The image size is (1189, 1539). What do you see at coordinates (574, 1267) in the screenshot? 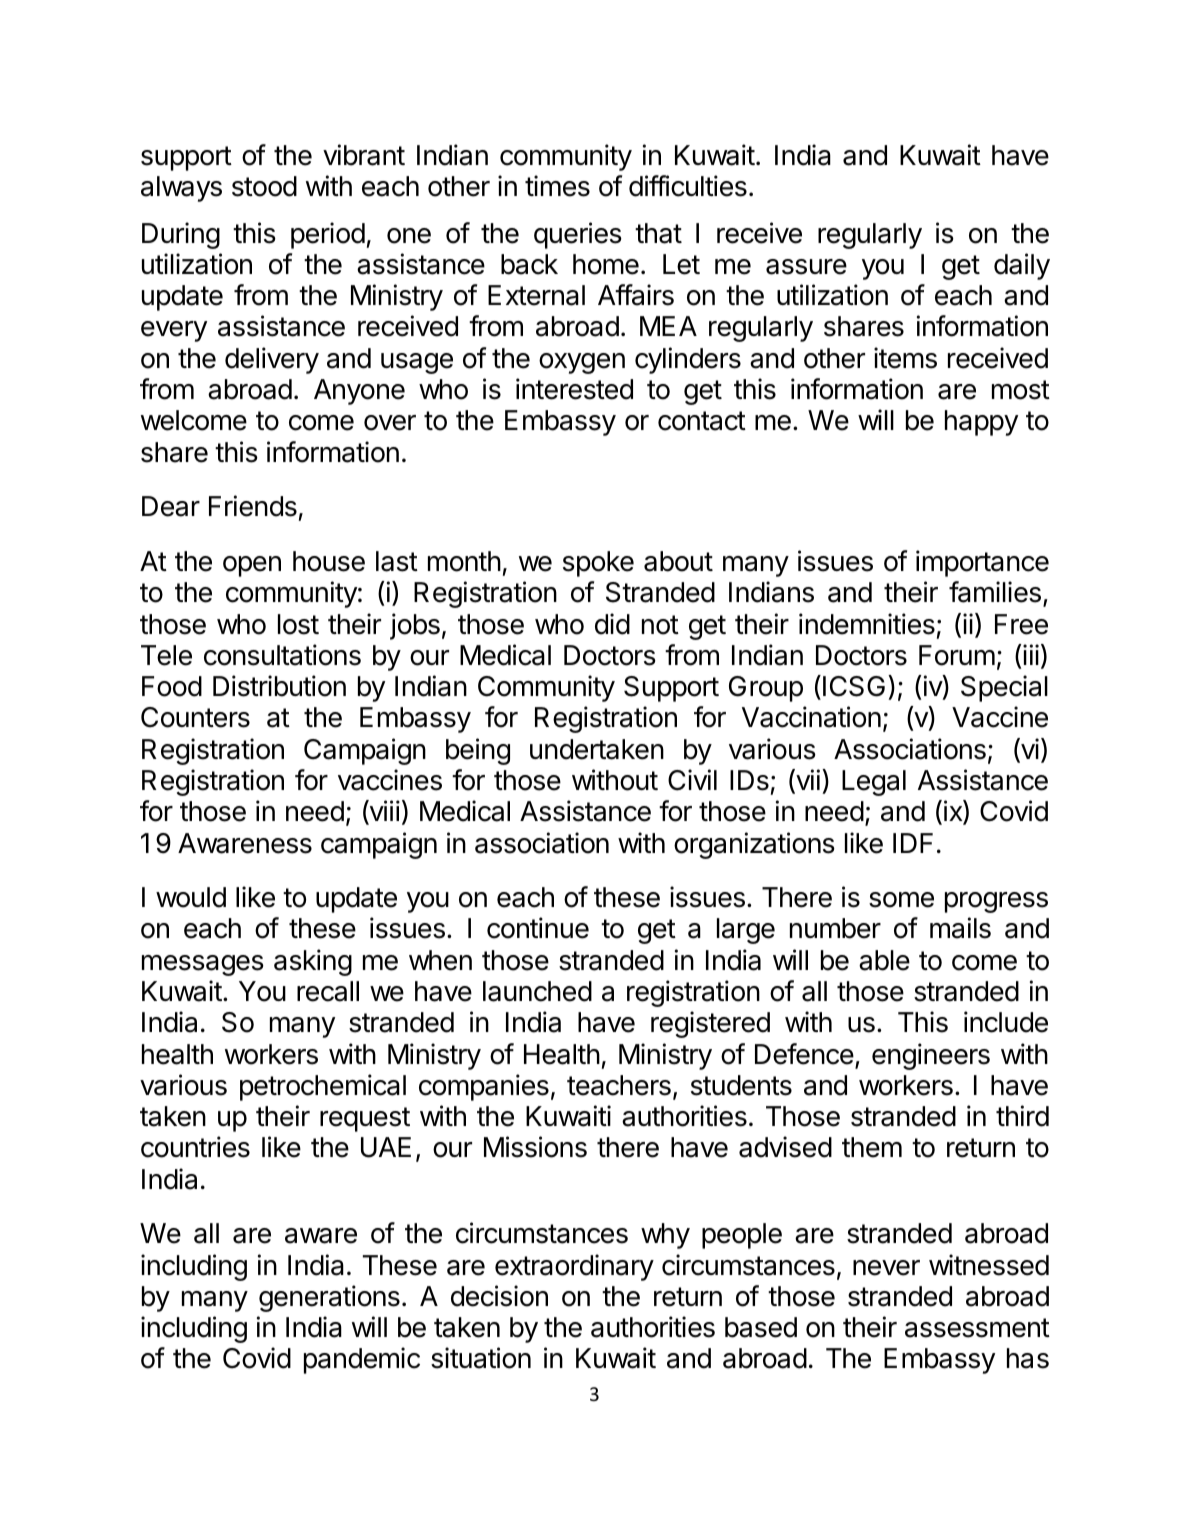
I see `extraordinary` at bounding box center [574, 1267].
